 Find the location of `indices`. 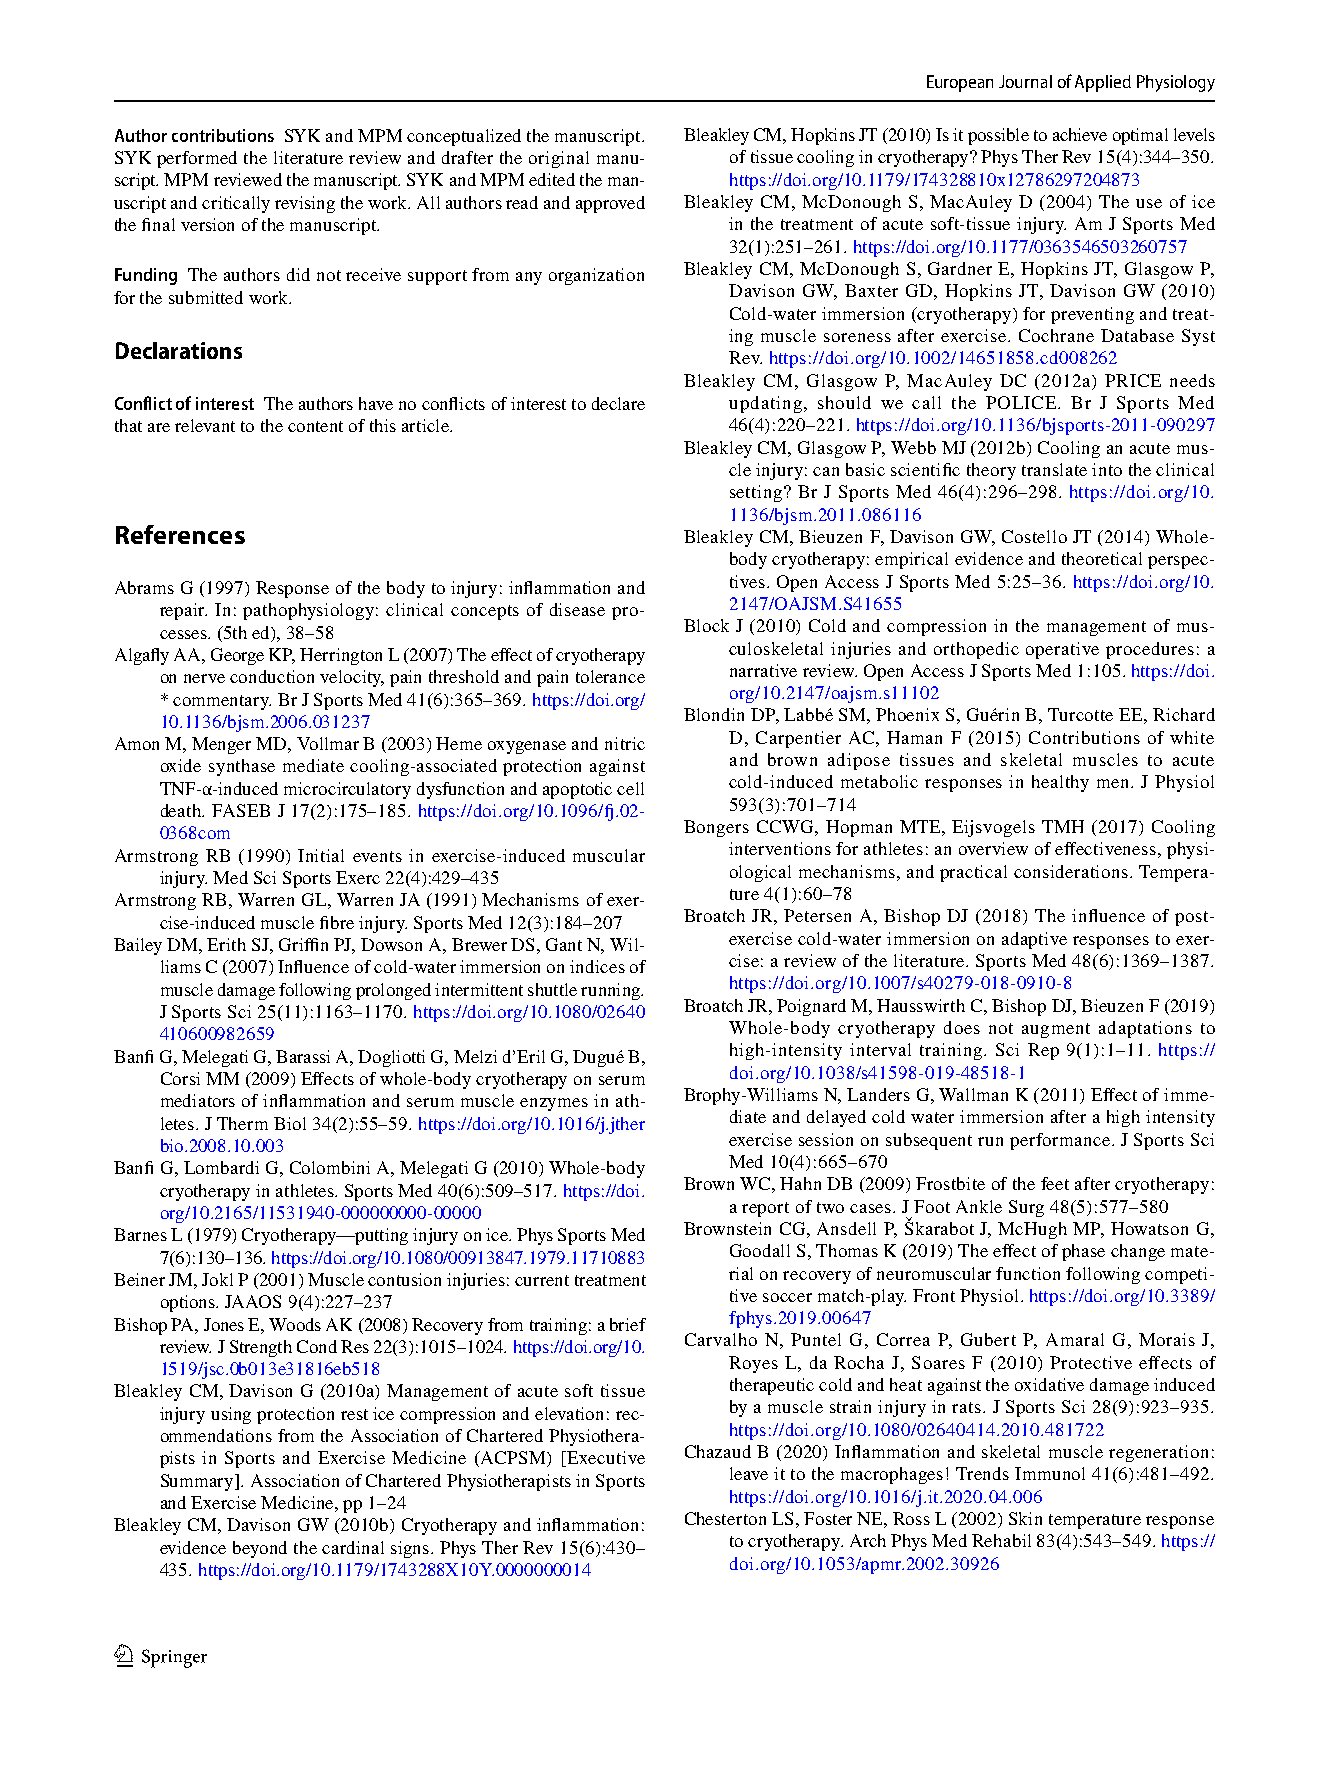

indices is located at coordinates (597, 966).
